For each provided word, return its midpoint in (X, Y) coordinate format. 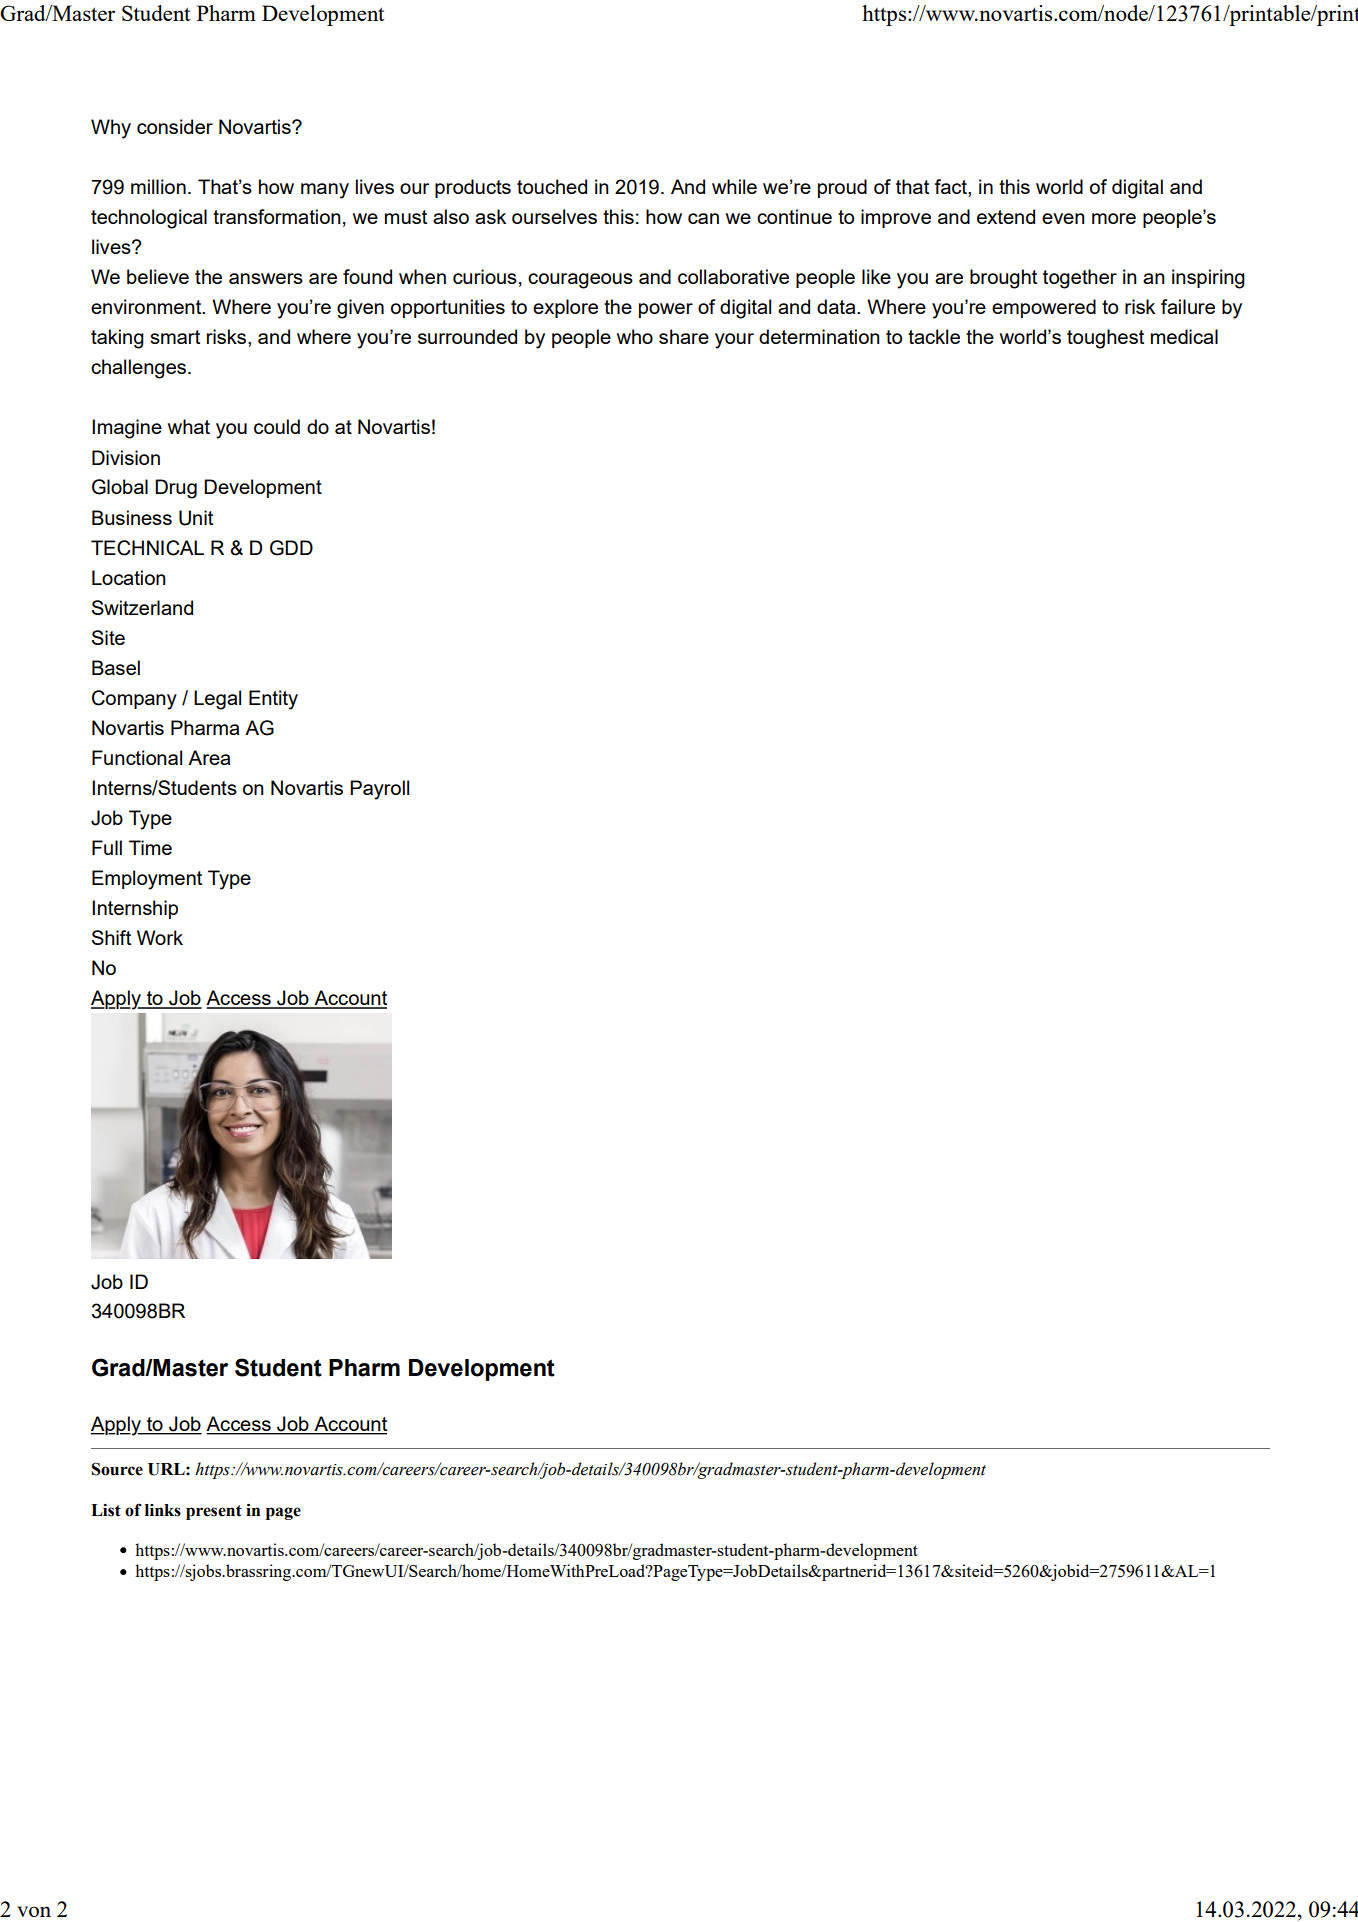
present (214, 1512)
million (158, 186)
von (34, 1911)
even (1063, 218)
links (163, 1510)
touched (552, 186)
